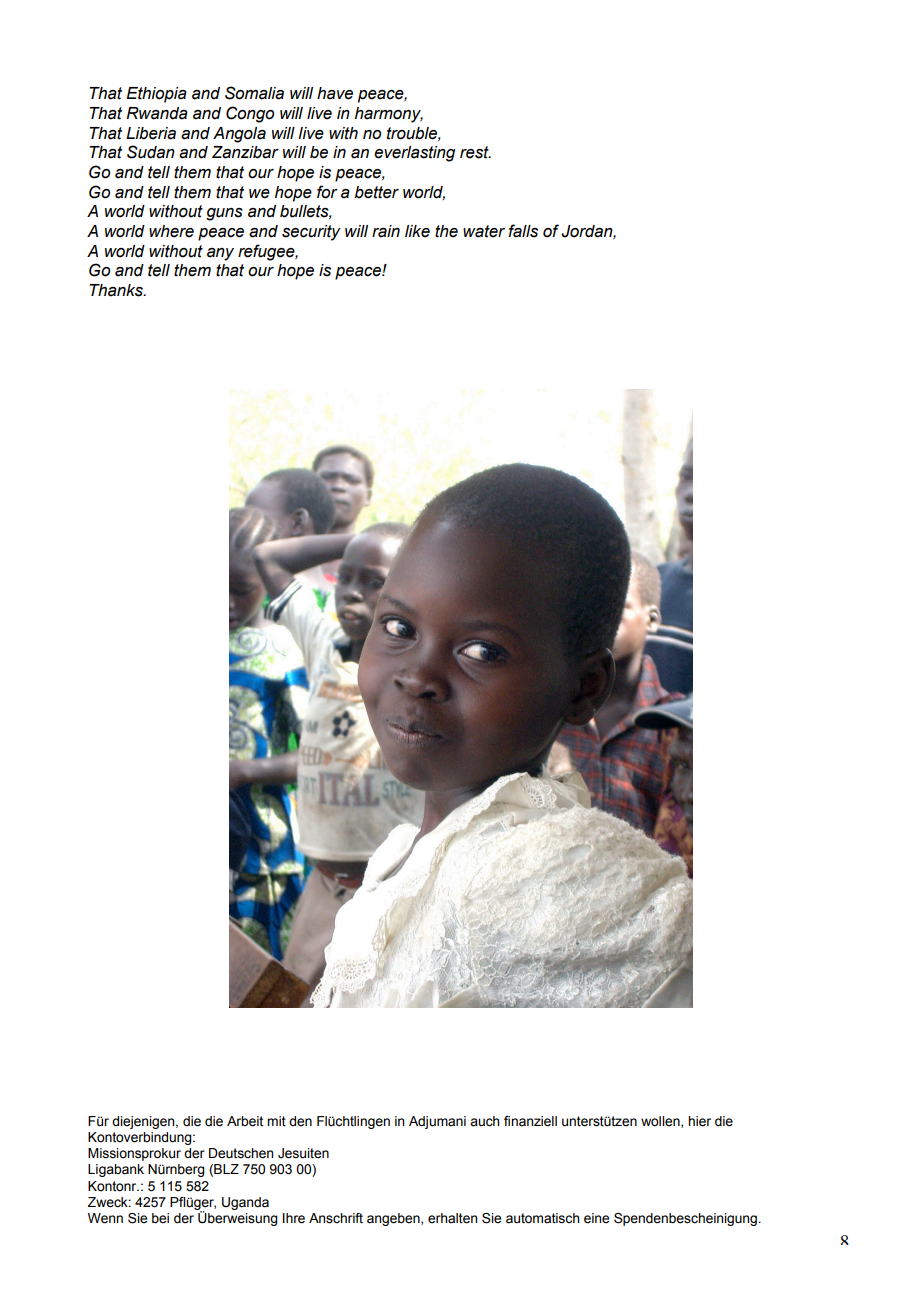  What do you see at coordinates (157, 113) in the document?
I see `Rwanda` at bounding box center [157, 113].
